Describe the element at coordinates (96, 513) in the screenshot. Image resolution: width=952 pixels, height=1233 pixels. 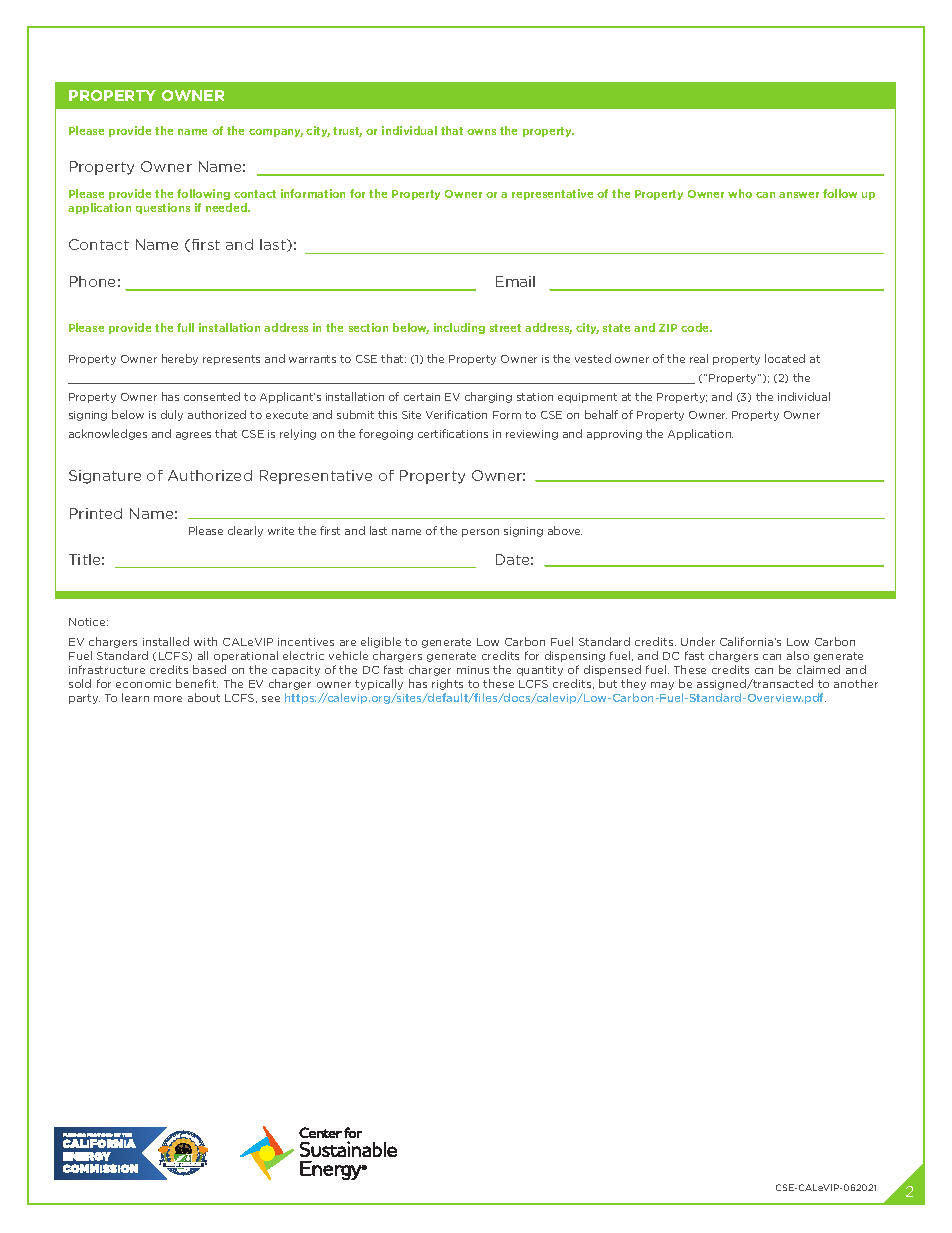
I see `Printed` at that location.
